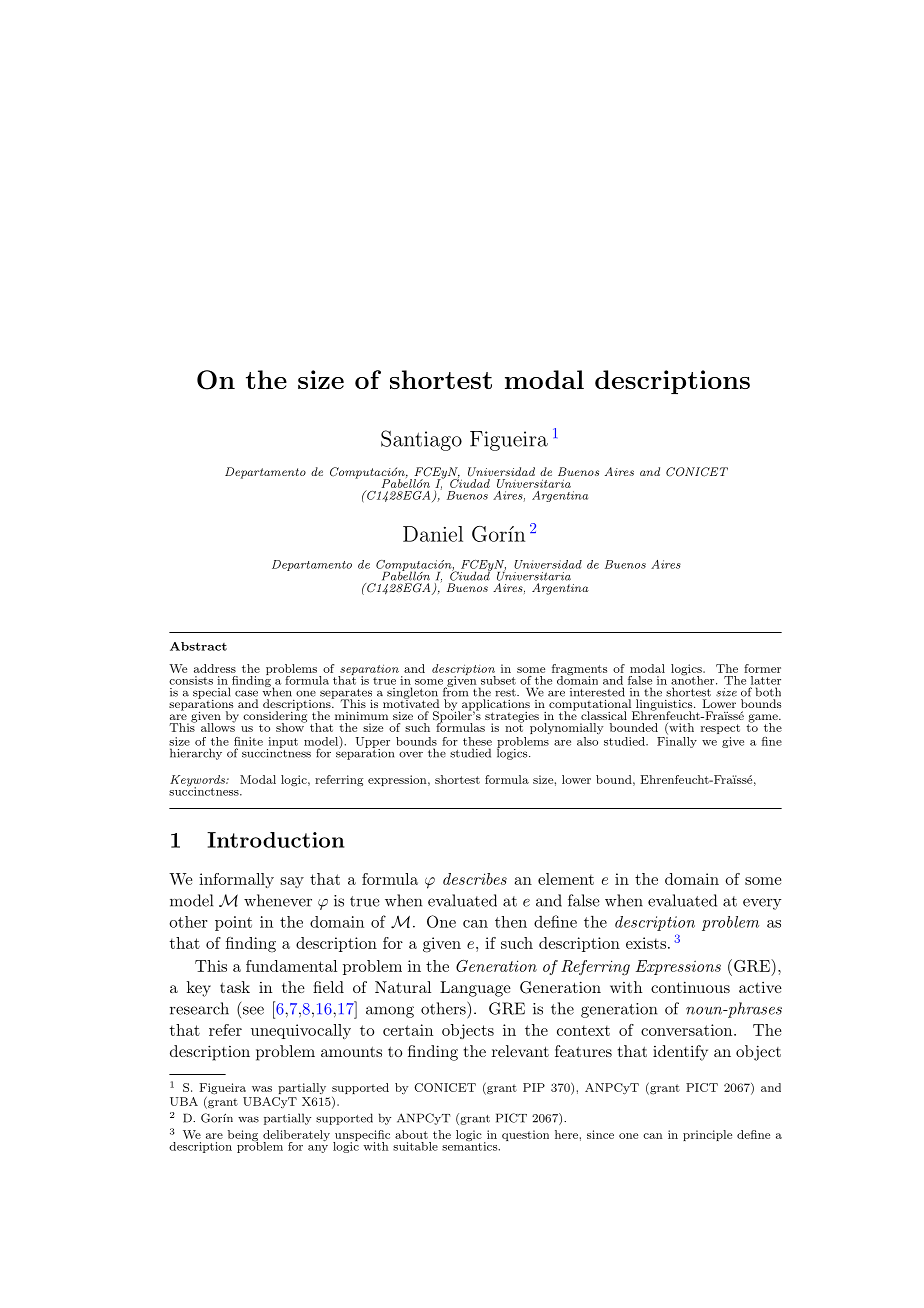  I want to click on Santiago, so click(421, 440).
